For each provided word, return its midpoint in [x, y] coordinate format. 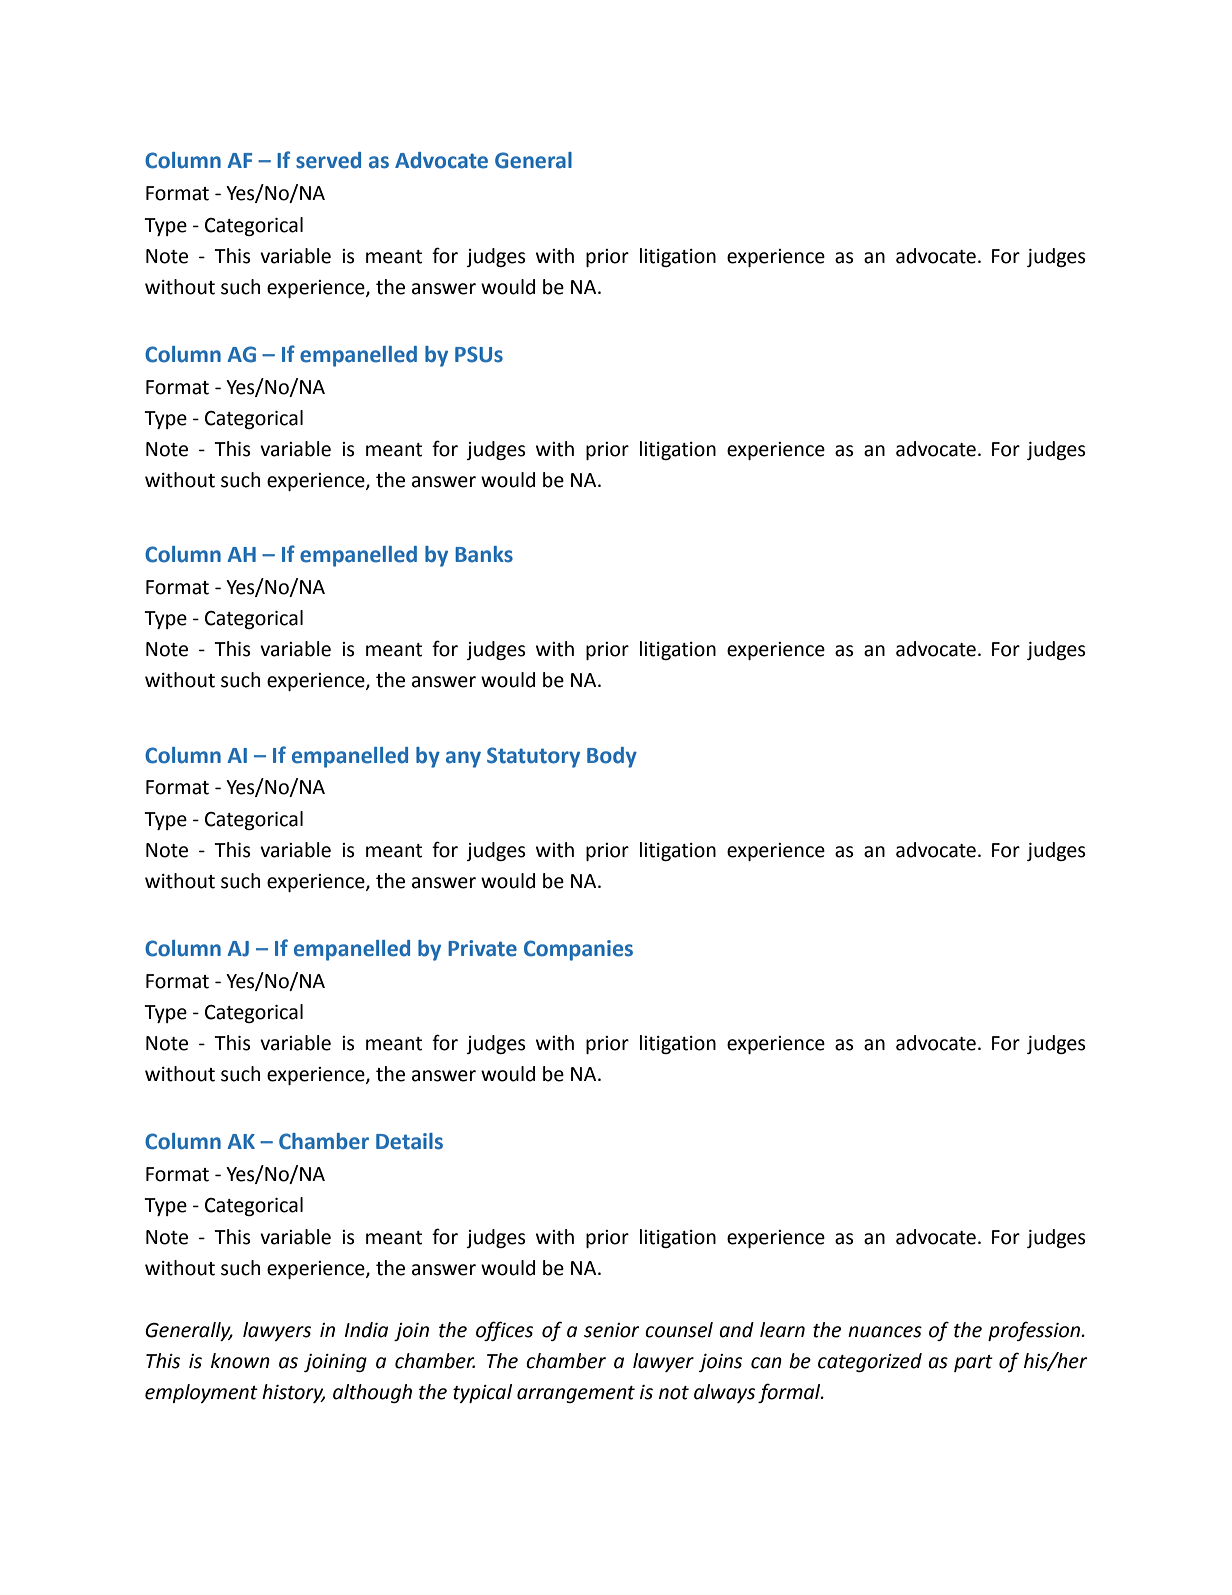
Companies [578, 950]
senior [611, 1330]
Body [612, 757]
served [328, 160]
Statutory [533, 757]
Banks [484, 554]
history [293, 1393]
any [463, 759]
